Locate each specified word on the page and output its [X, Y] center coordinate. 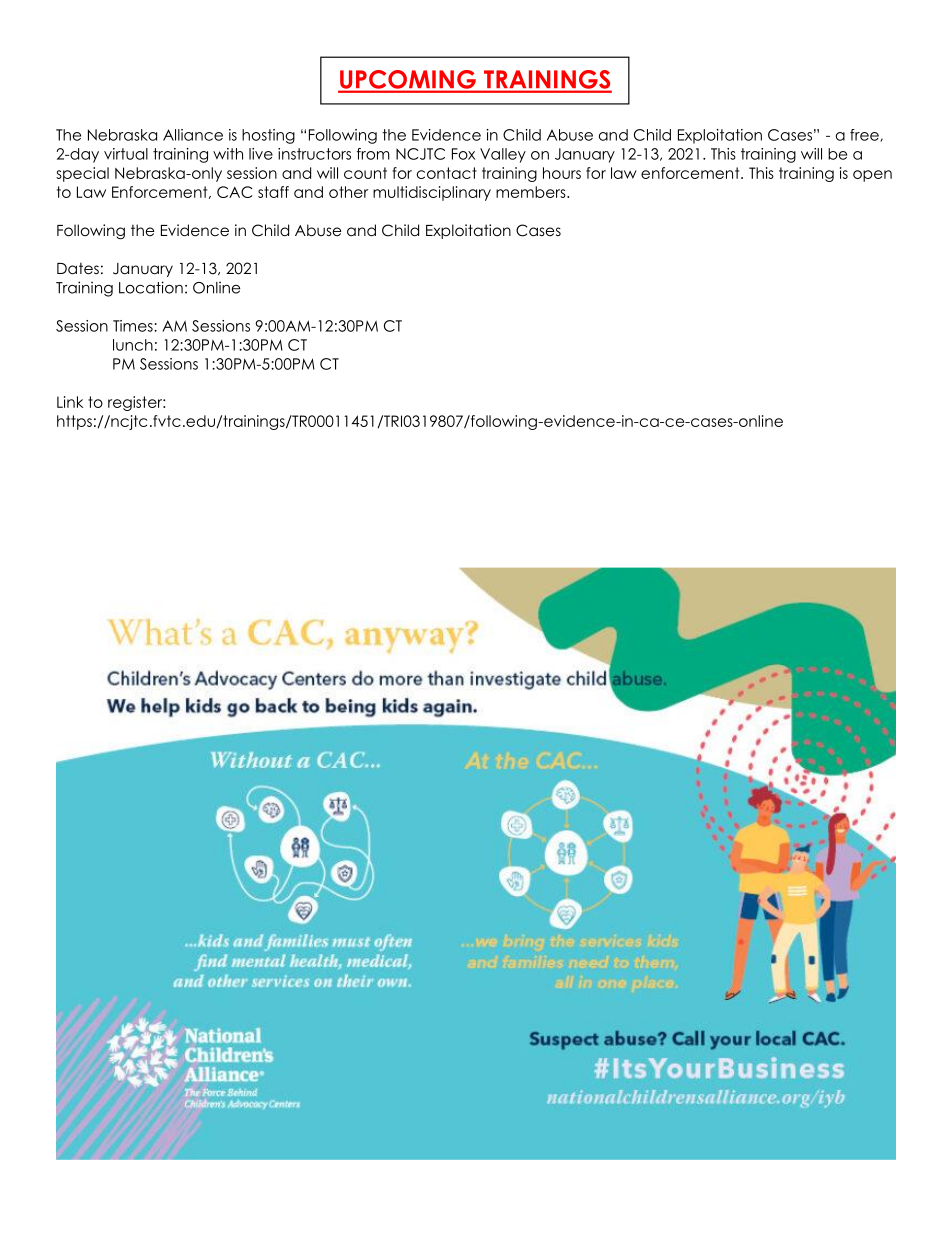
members [532, 192]
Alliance [193, 135]
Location [151, 287]
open [872, 176]
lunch [133, 345]
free [865, 135]
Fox [463, 154]
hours [562, 173]
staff [273, 192]
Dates [78, 269]
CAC [235, 192]
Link [70, 402]
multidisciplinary [432, 193]
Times [134, 326]
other [348, 192]
